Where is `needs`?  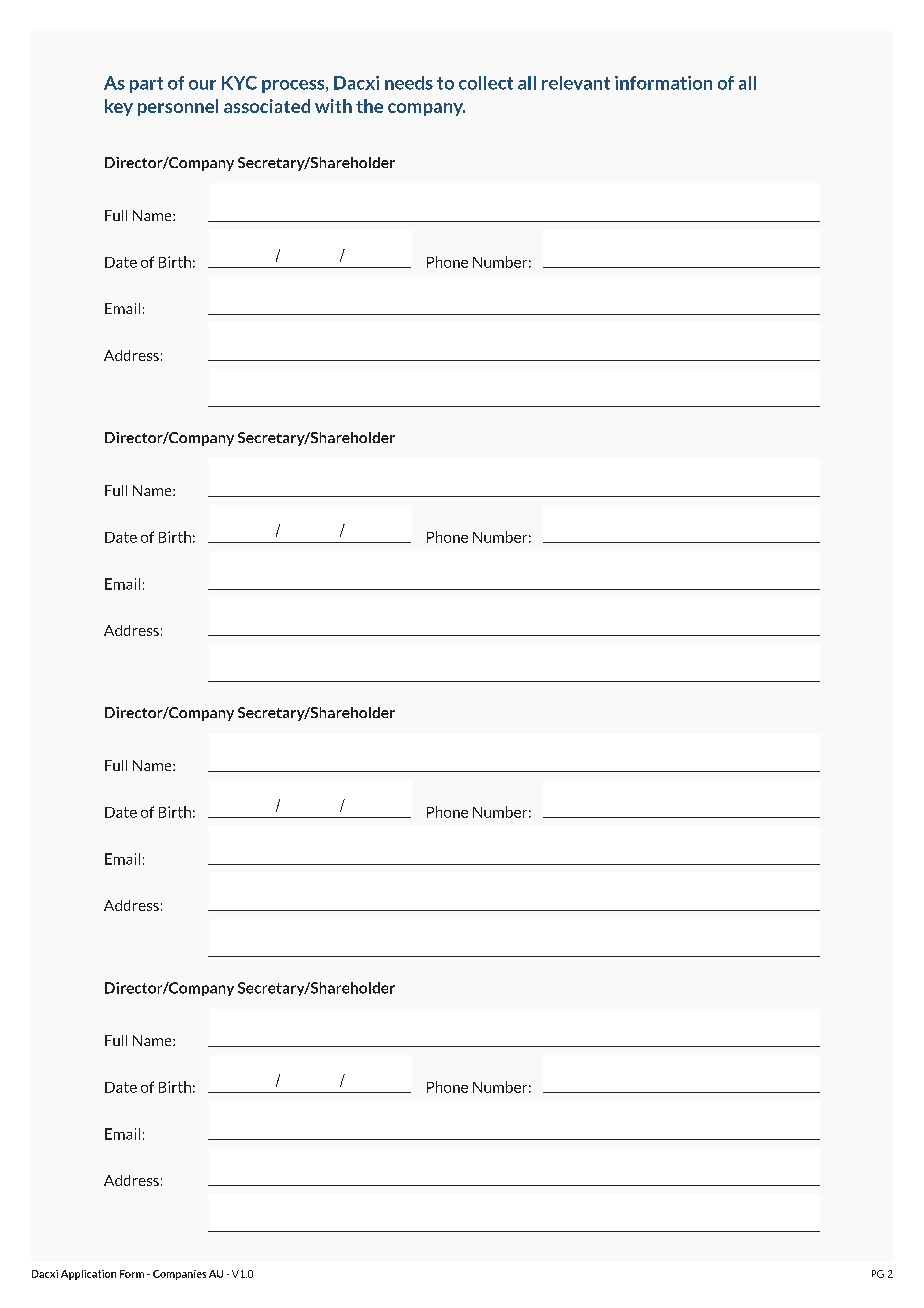
needs is located at coordinates (409, 83).
